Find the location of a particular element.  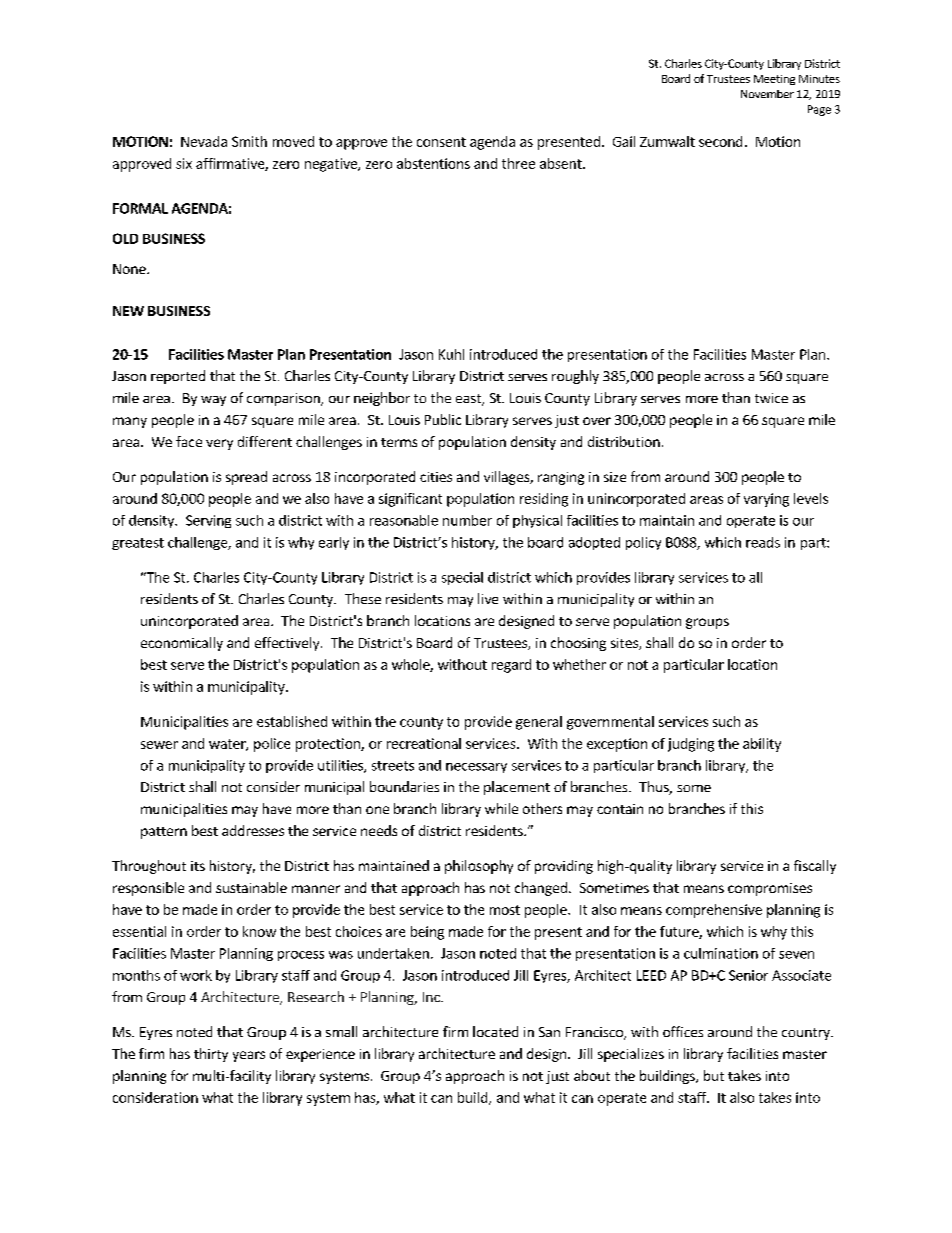

east is located at coordinates (469, 400).
